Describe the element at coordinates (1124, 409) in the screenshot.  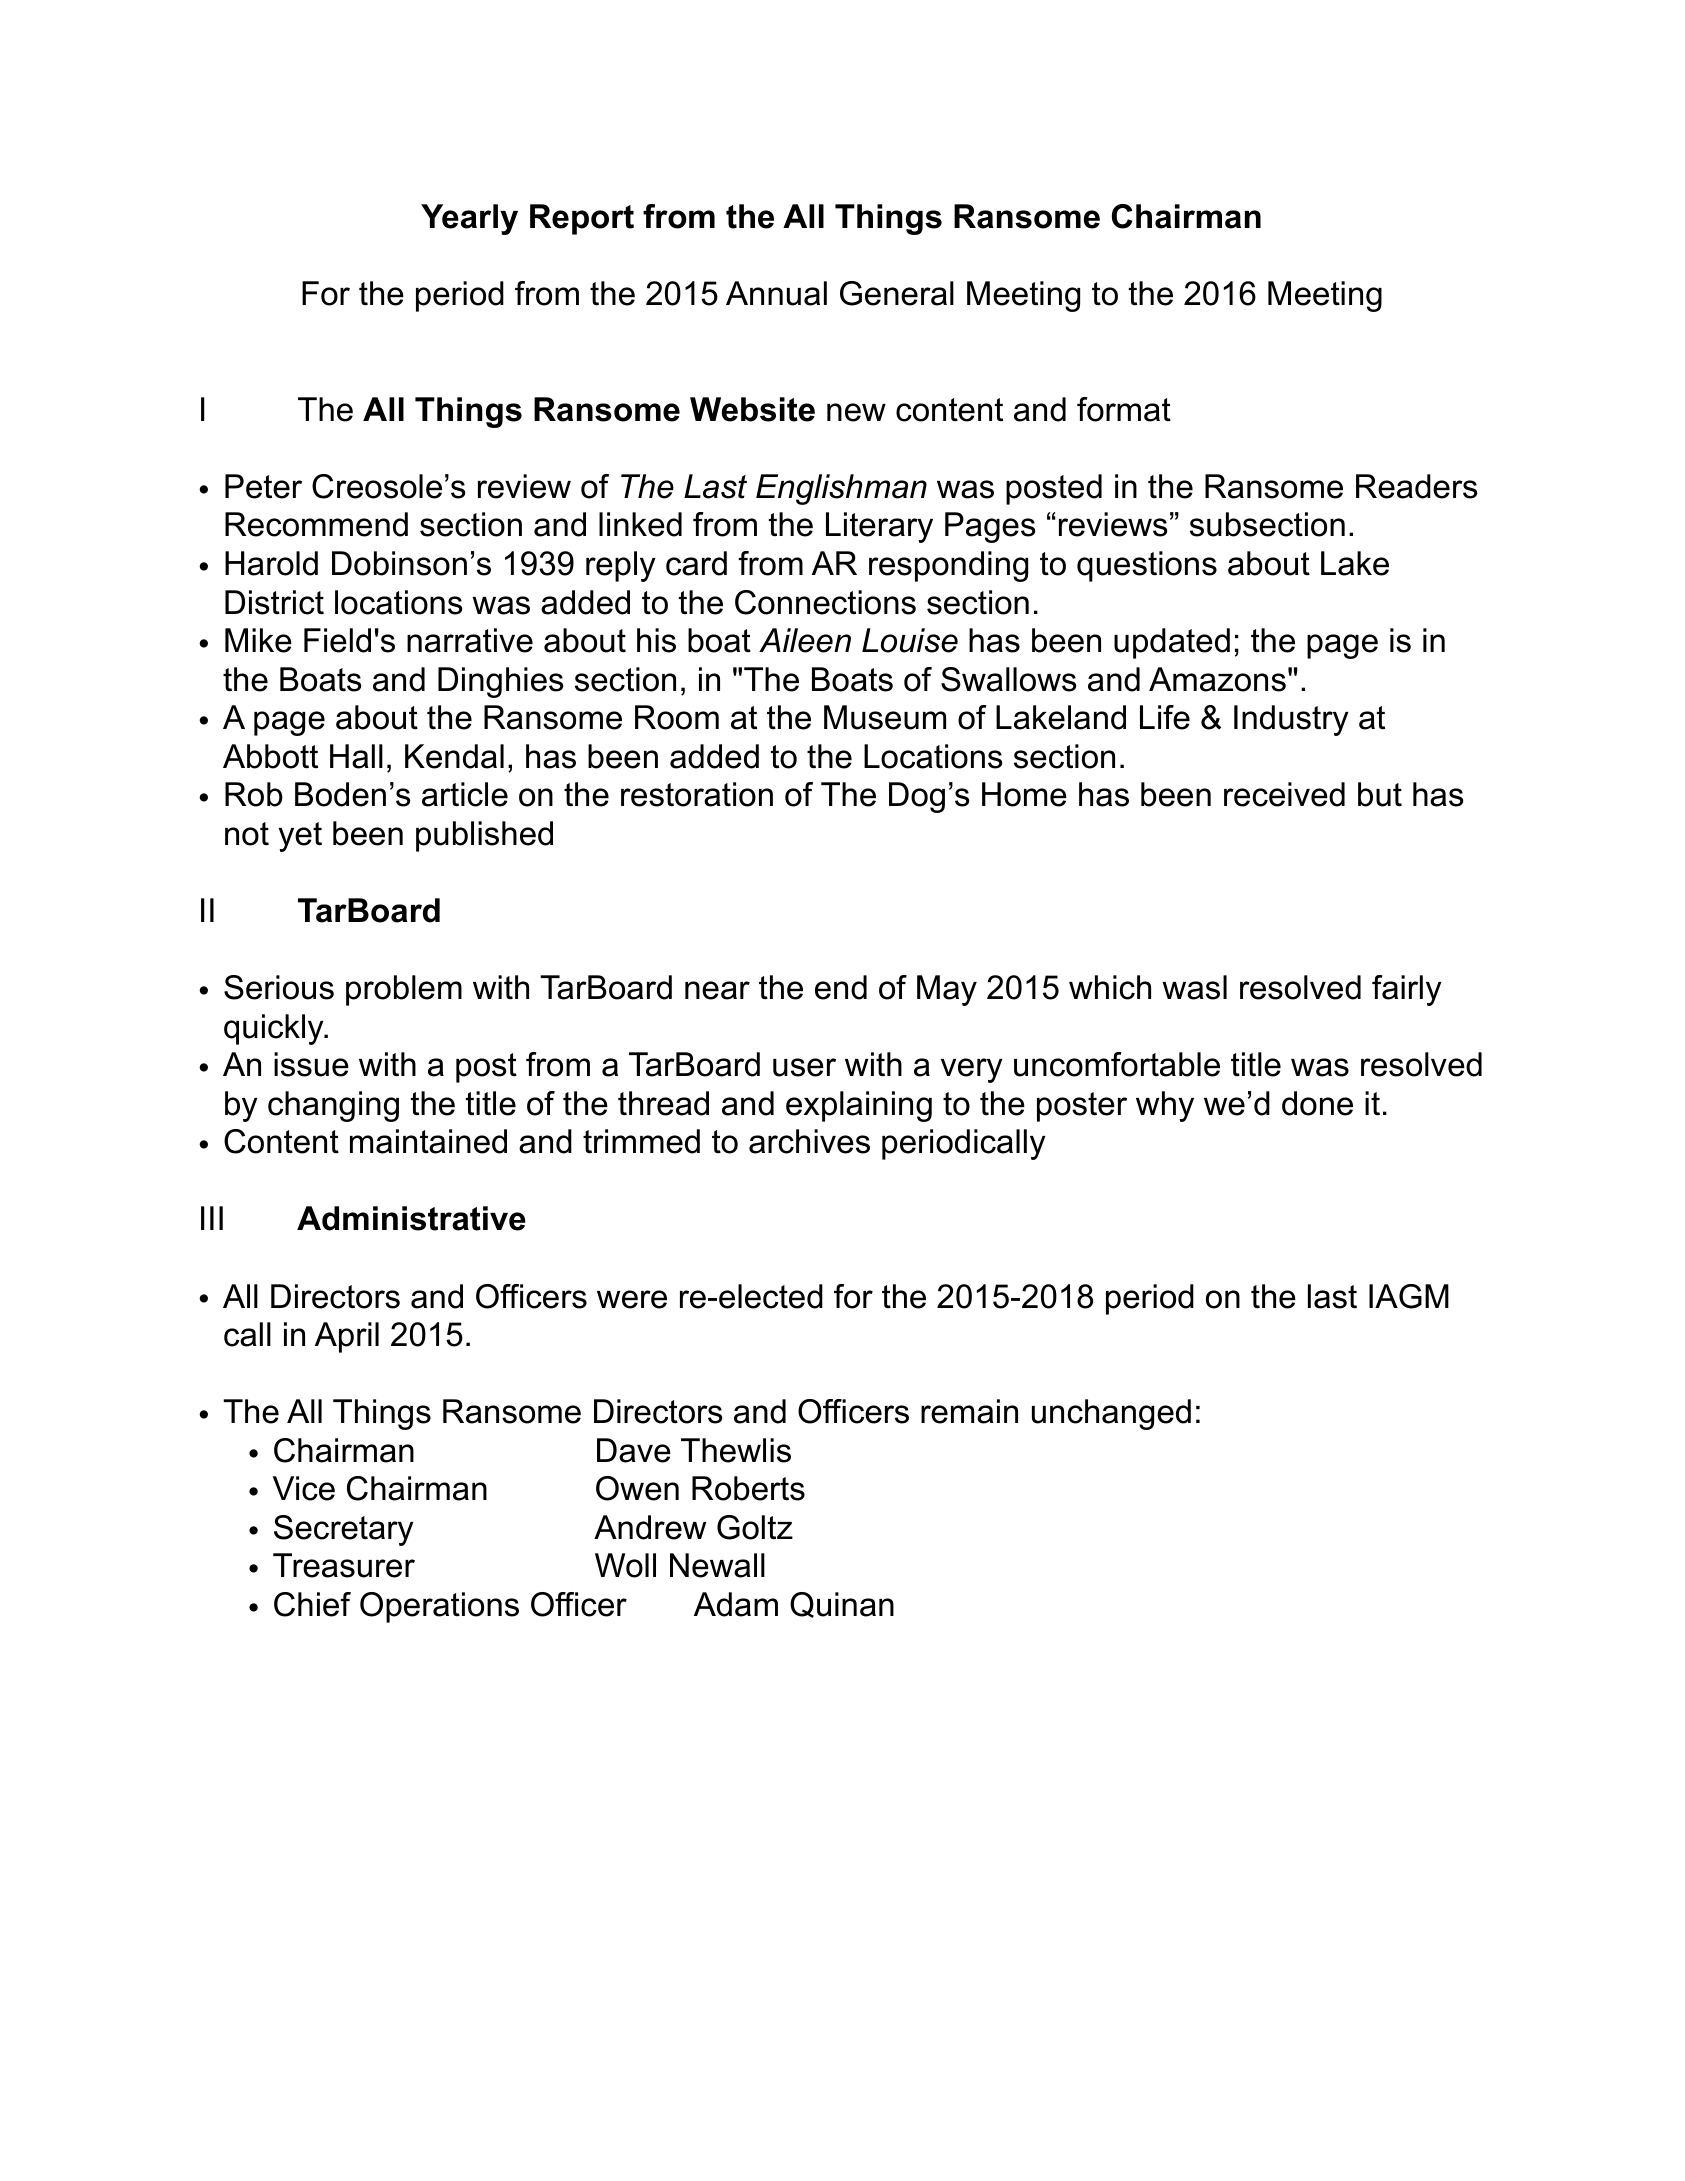
I see `format` at that location.
